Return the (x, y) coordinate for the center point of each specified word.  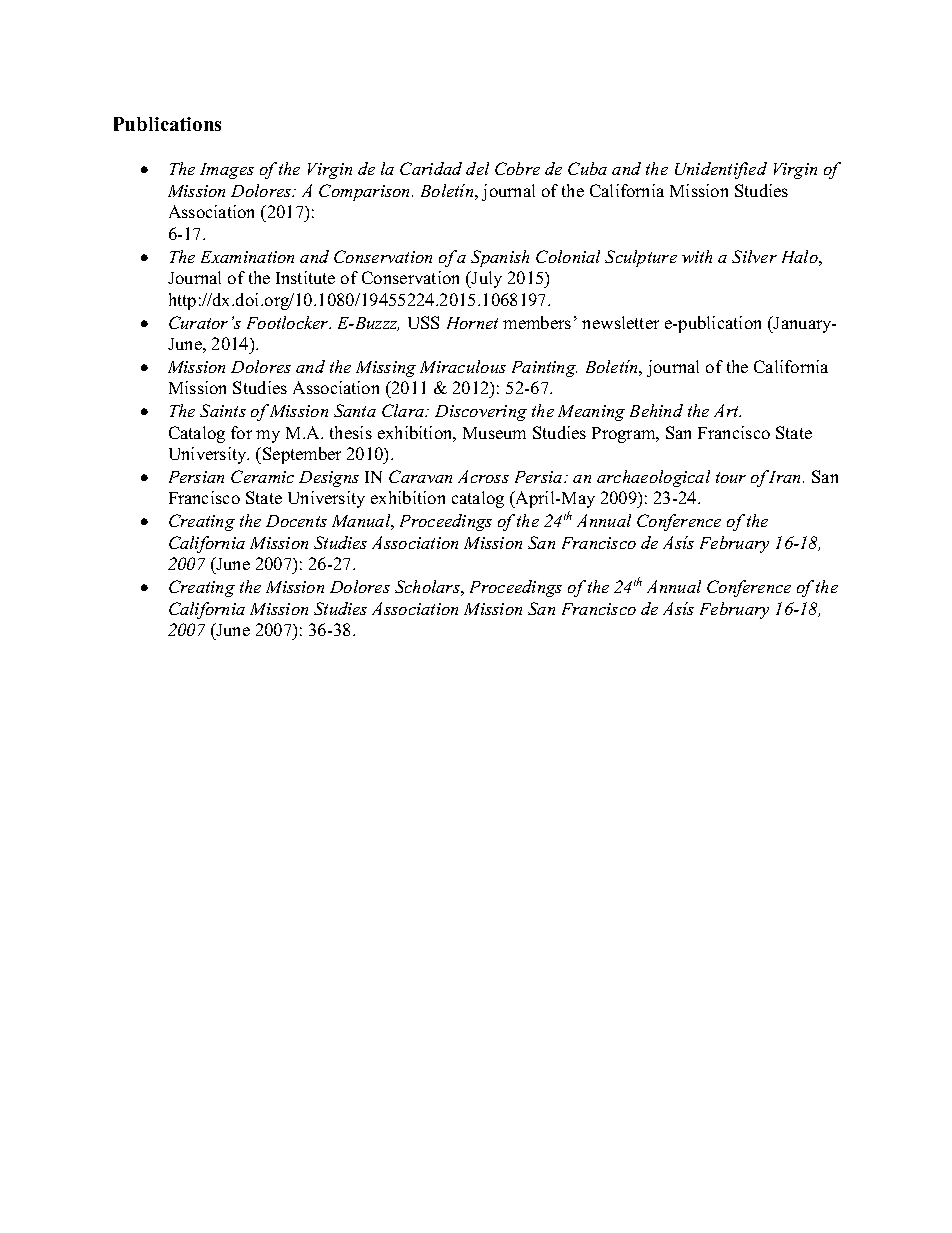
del (477, 168)
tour (731, 477)
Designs (329, 479)
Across (483, 476)
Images (227, 171)
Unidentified (721, 170)
